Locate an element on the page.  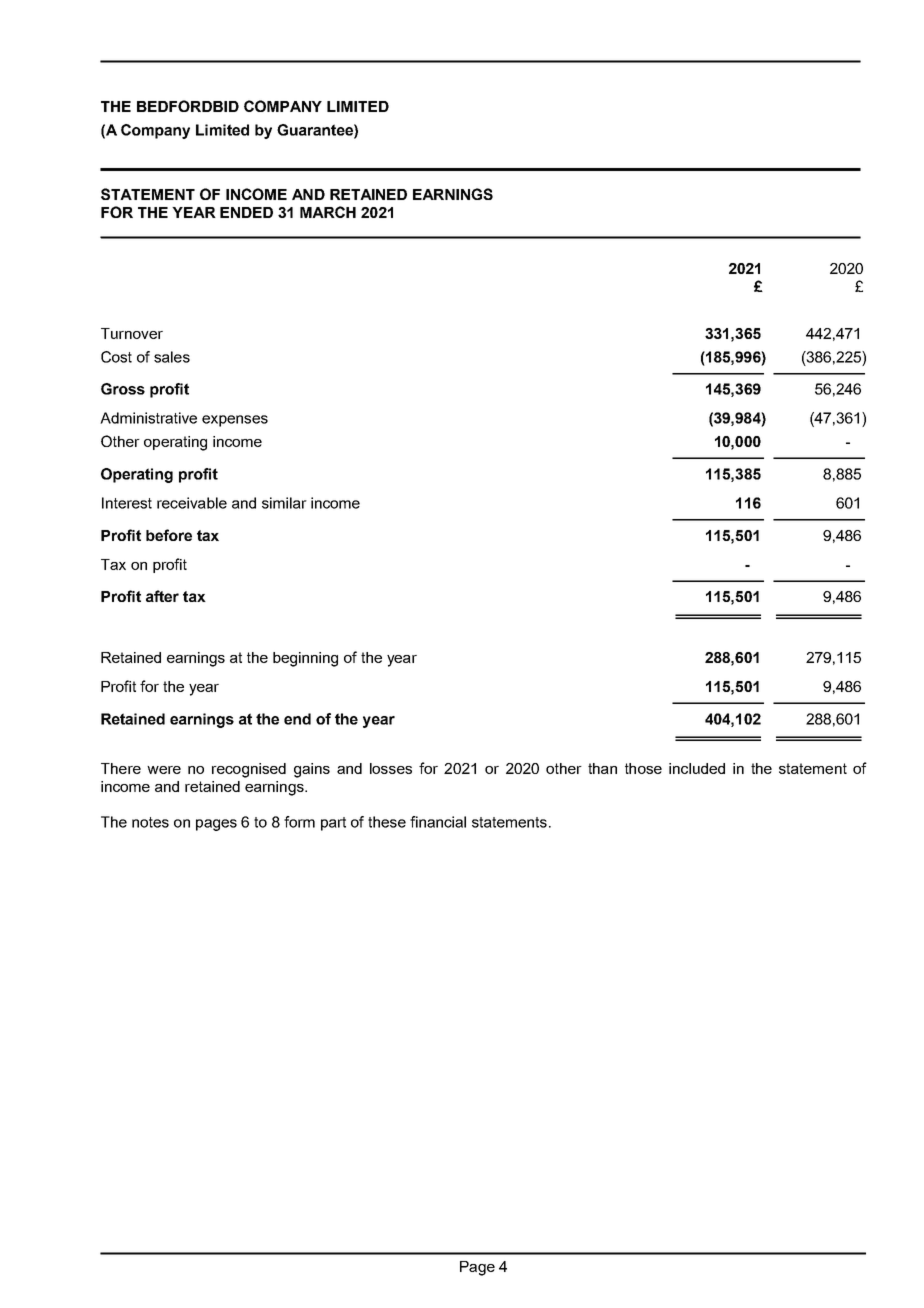
MARCH is located at coordinates (328, 212).
